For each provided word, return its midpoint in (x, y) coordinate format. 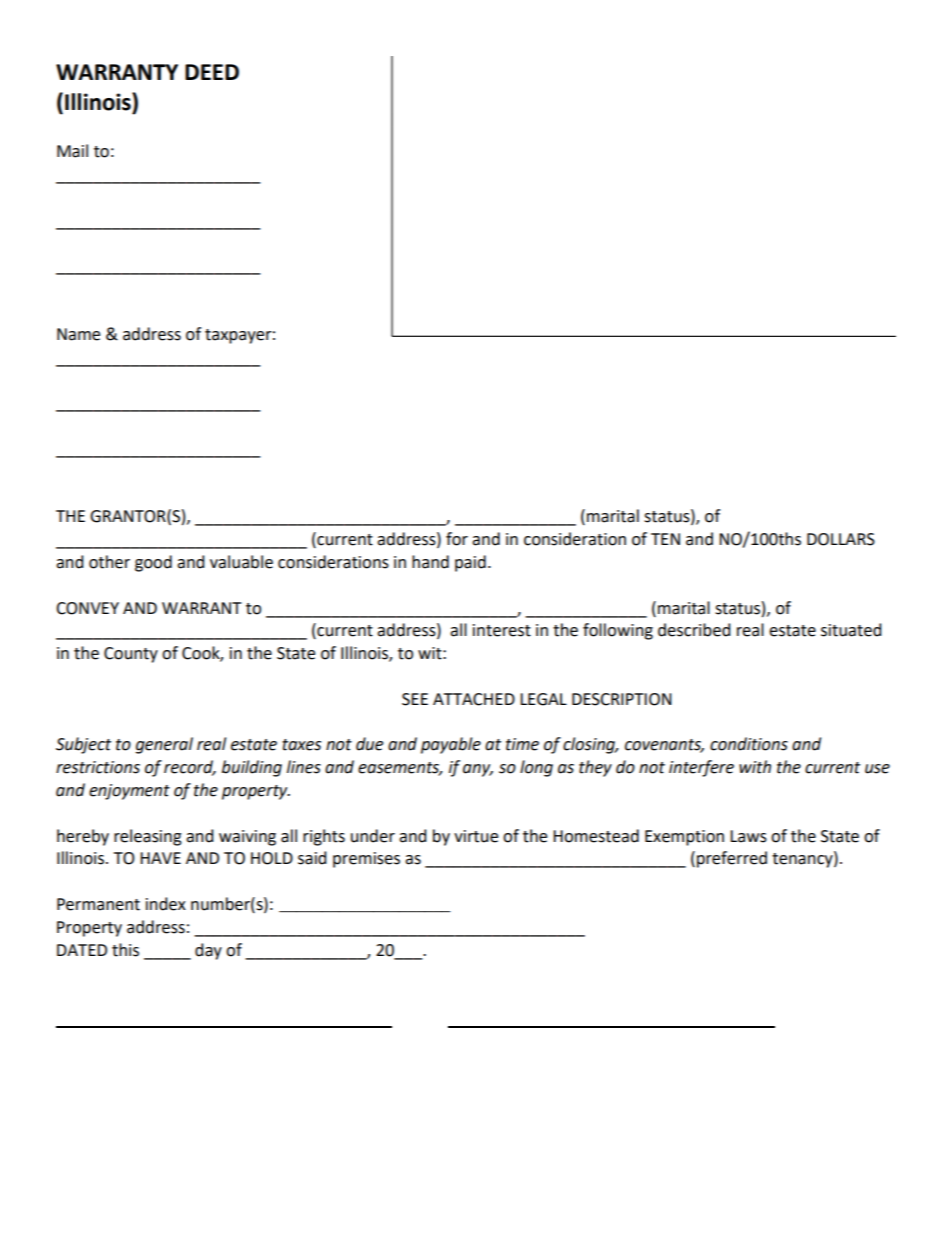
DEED (212, 72)
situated (851, 630)
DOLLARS (841, 539)
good (153, 563)
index (166, 904)
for (457, 539)
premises (366, 860)
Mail (72, 151)
